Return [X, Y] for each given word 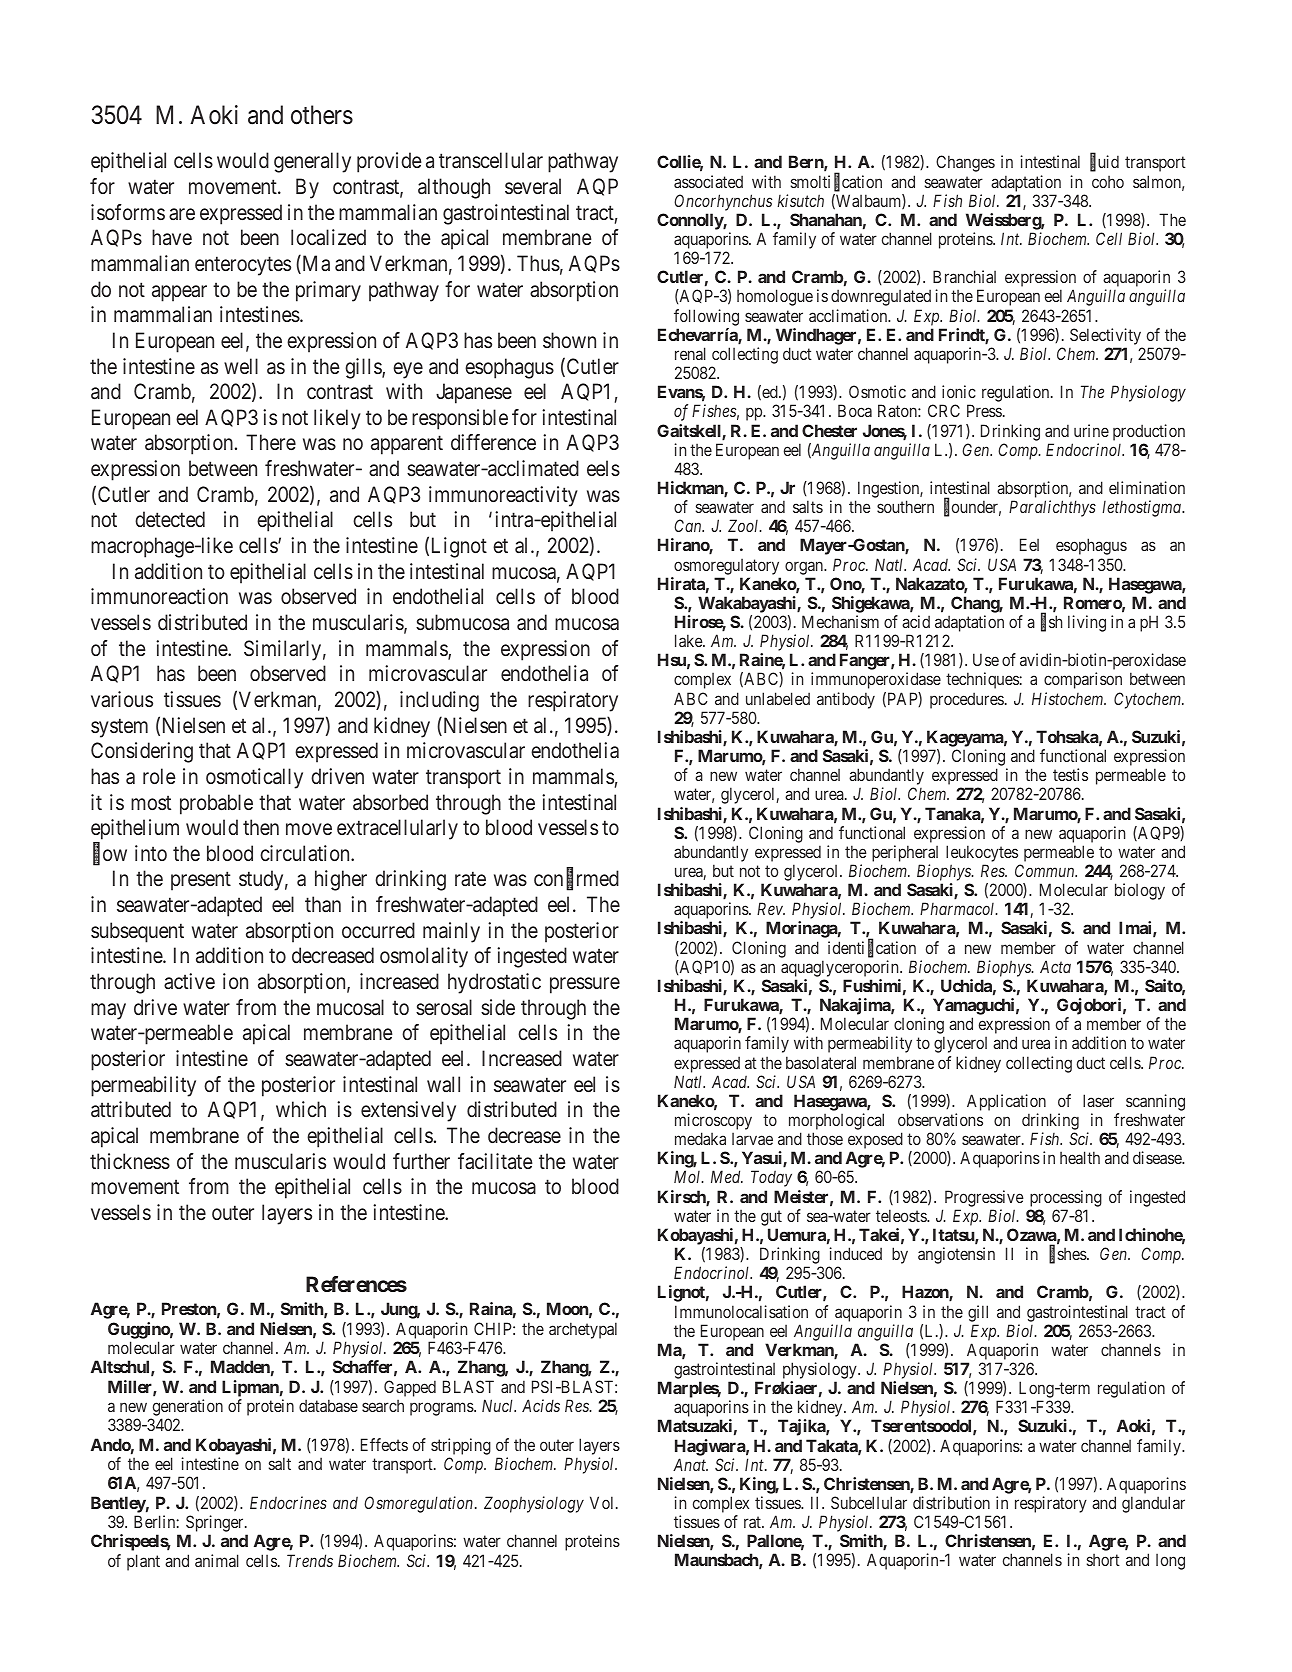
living [1087, 623]
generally [312, 162]
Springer [216, 1525]
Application [1006, 1102]
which [301, 1109]
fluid [1104, 163]
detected [170, 519]
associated [708, 181]
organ [805, 568]
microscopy [713, 1123]
